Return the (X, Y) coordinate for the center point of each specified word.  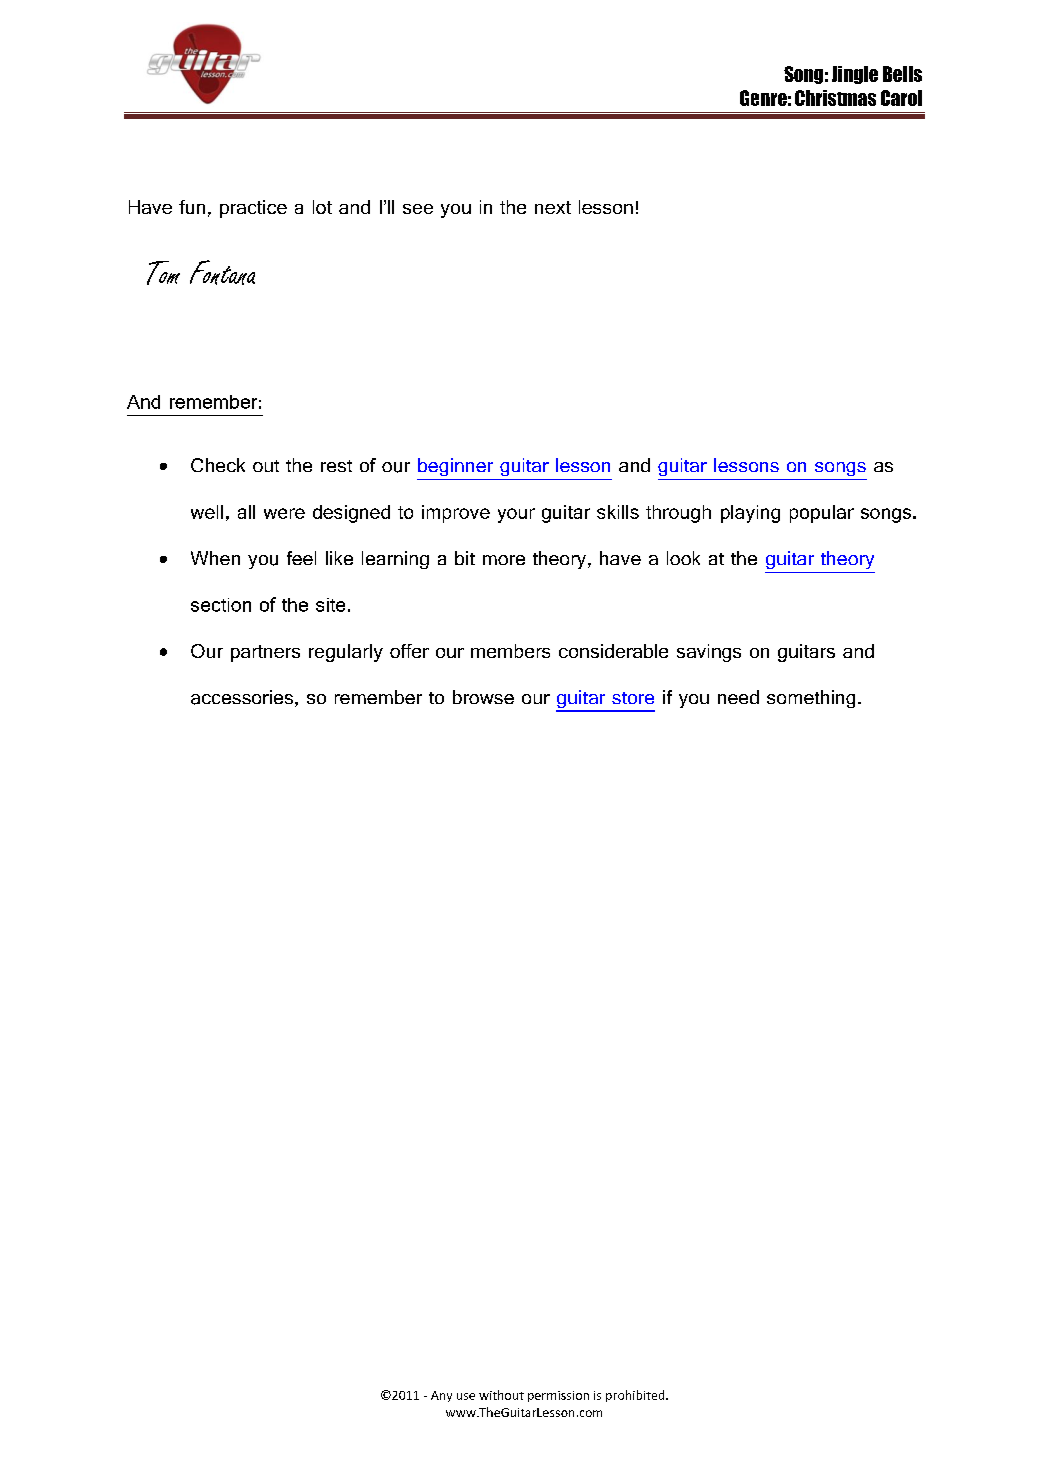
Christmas (835, 98)
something (811, 699)
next (553, 207)
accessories (242, 697)
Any (441, 1396)
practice (253, 209)
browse (483, 697)
